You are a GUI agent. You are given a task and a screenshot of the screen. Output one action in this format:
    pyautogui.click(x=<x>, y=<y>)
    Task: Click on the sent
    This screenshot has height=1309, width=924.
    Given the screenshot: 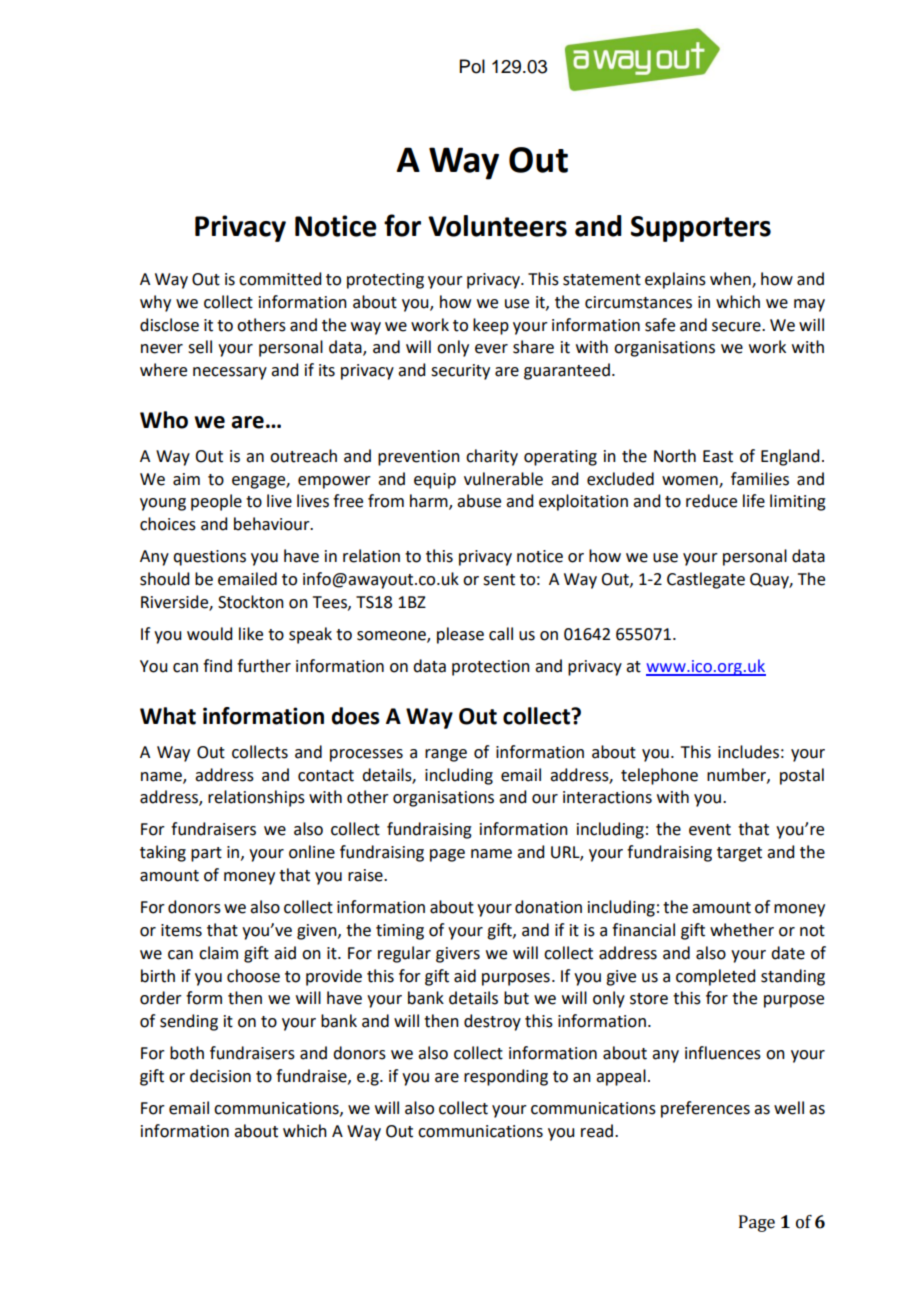 What is the action you would take?
    pyautogui.click(x=499, y=580)
